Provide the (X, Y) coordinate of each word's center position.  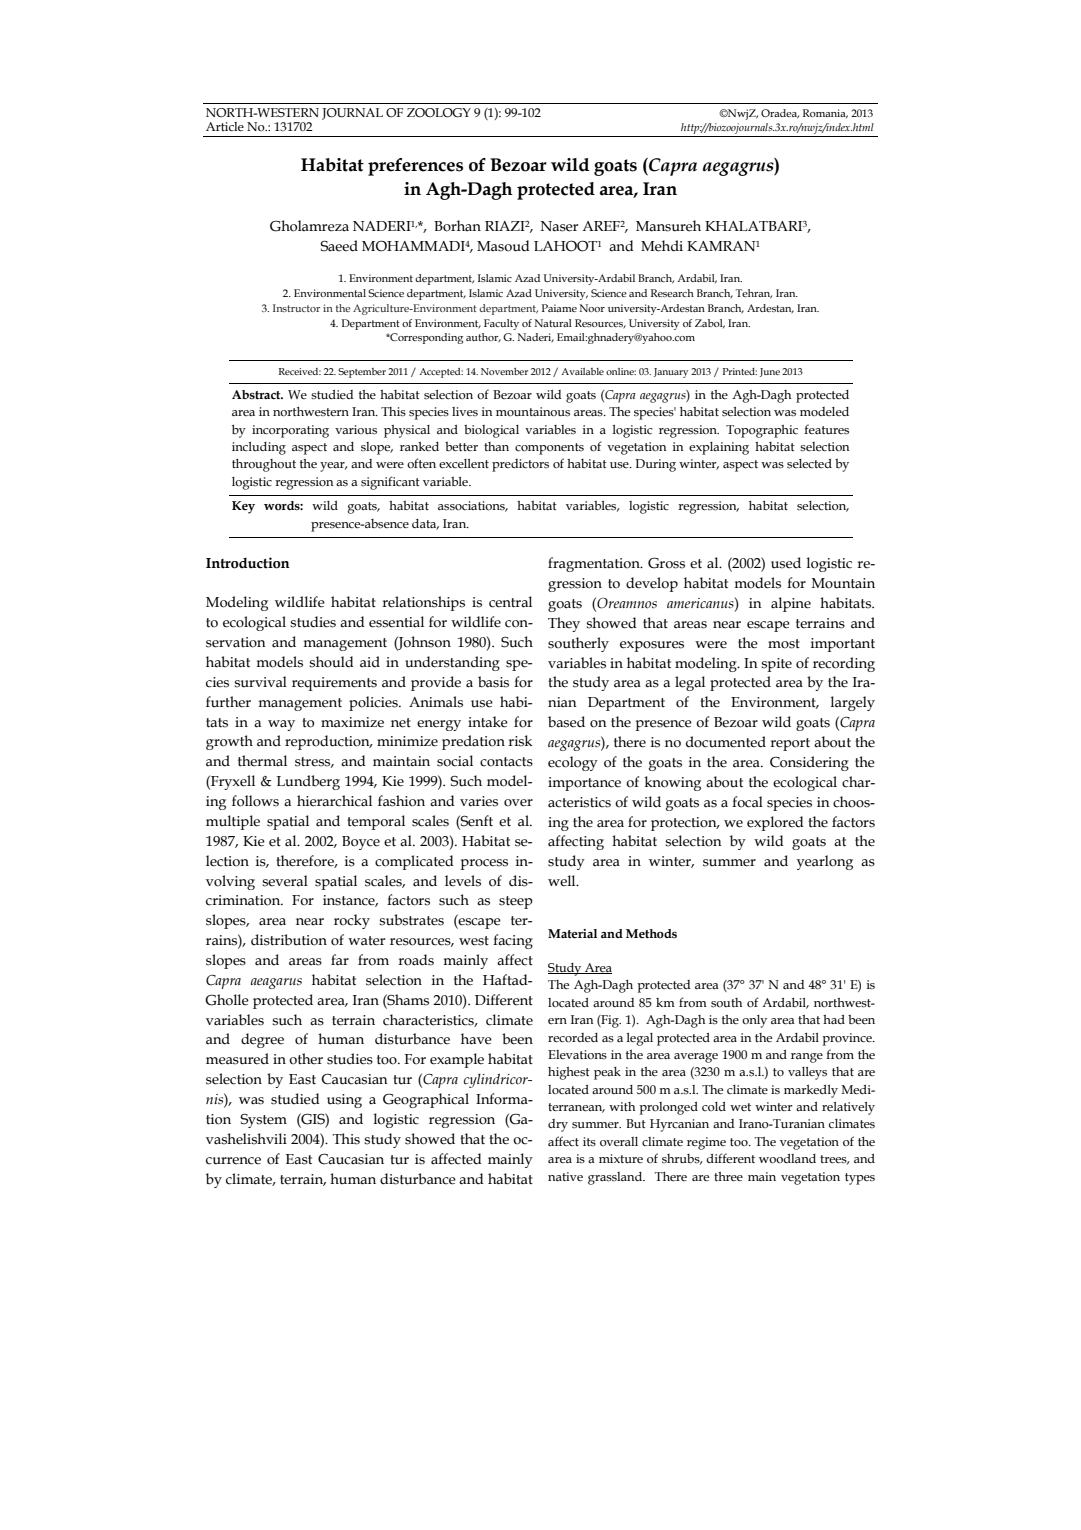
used (786, 563)
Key (243, 507)
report (790, 744)
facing (513, 941)
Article (225, 126)
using (344, 1101)
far (340, 959)
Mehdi (662, 246)
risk (520, 741)
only (754, 1021)
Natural (553, 323)
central (510, 602)
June (770, 372)
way (281, 725)
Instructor (296, 308)
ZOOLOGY (439, 113)
